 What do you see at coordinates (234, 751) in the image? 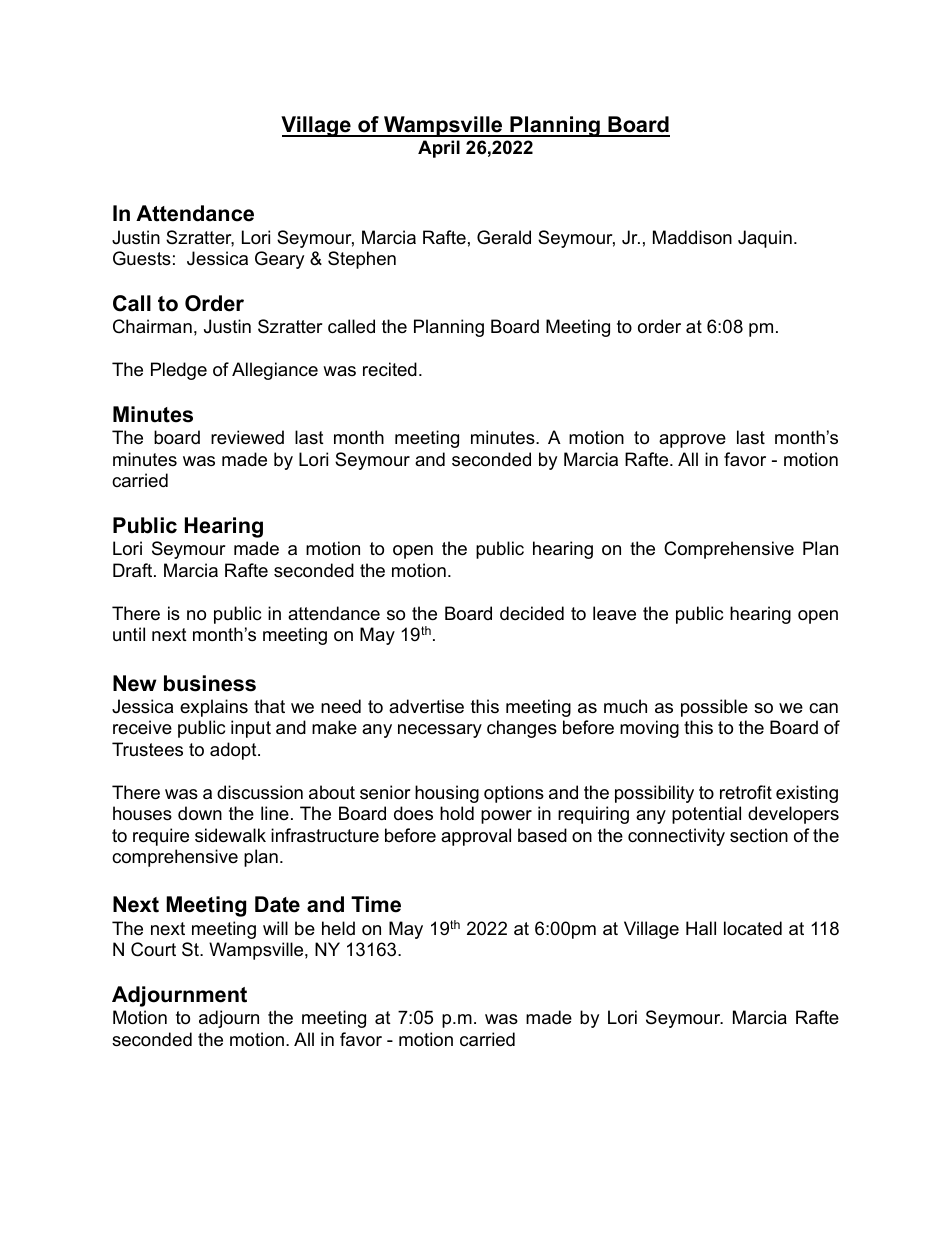
I see `adopt` at bounding box center [234, 751].
